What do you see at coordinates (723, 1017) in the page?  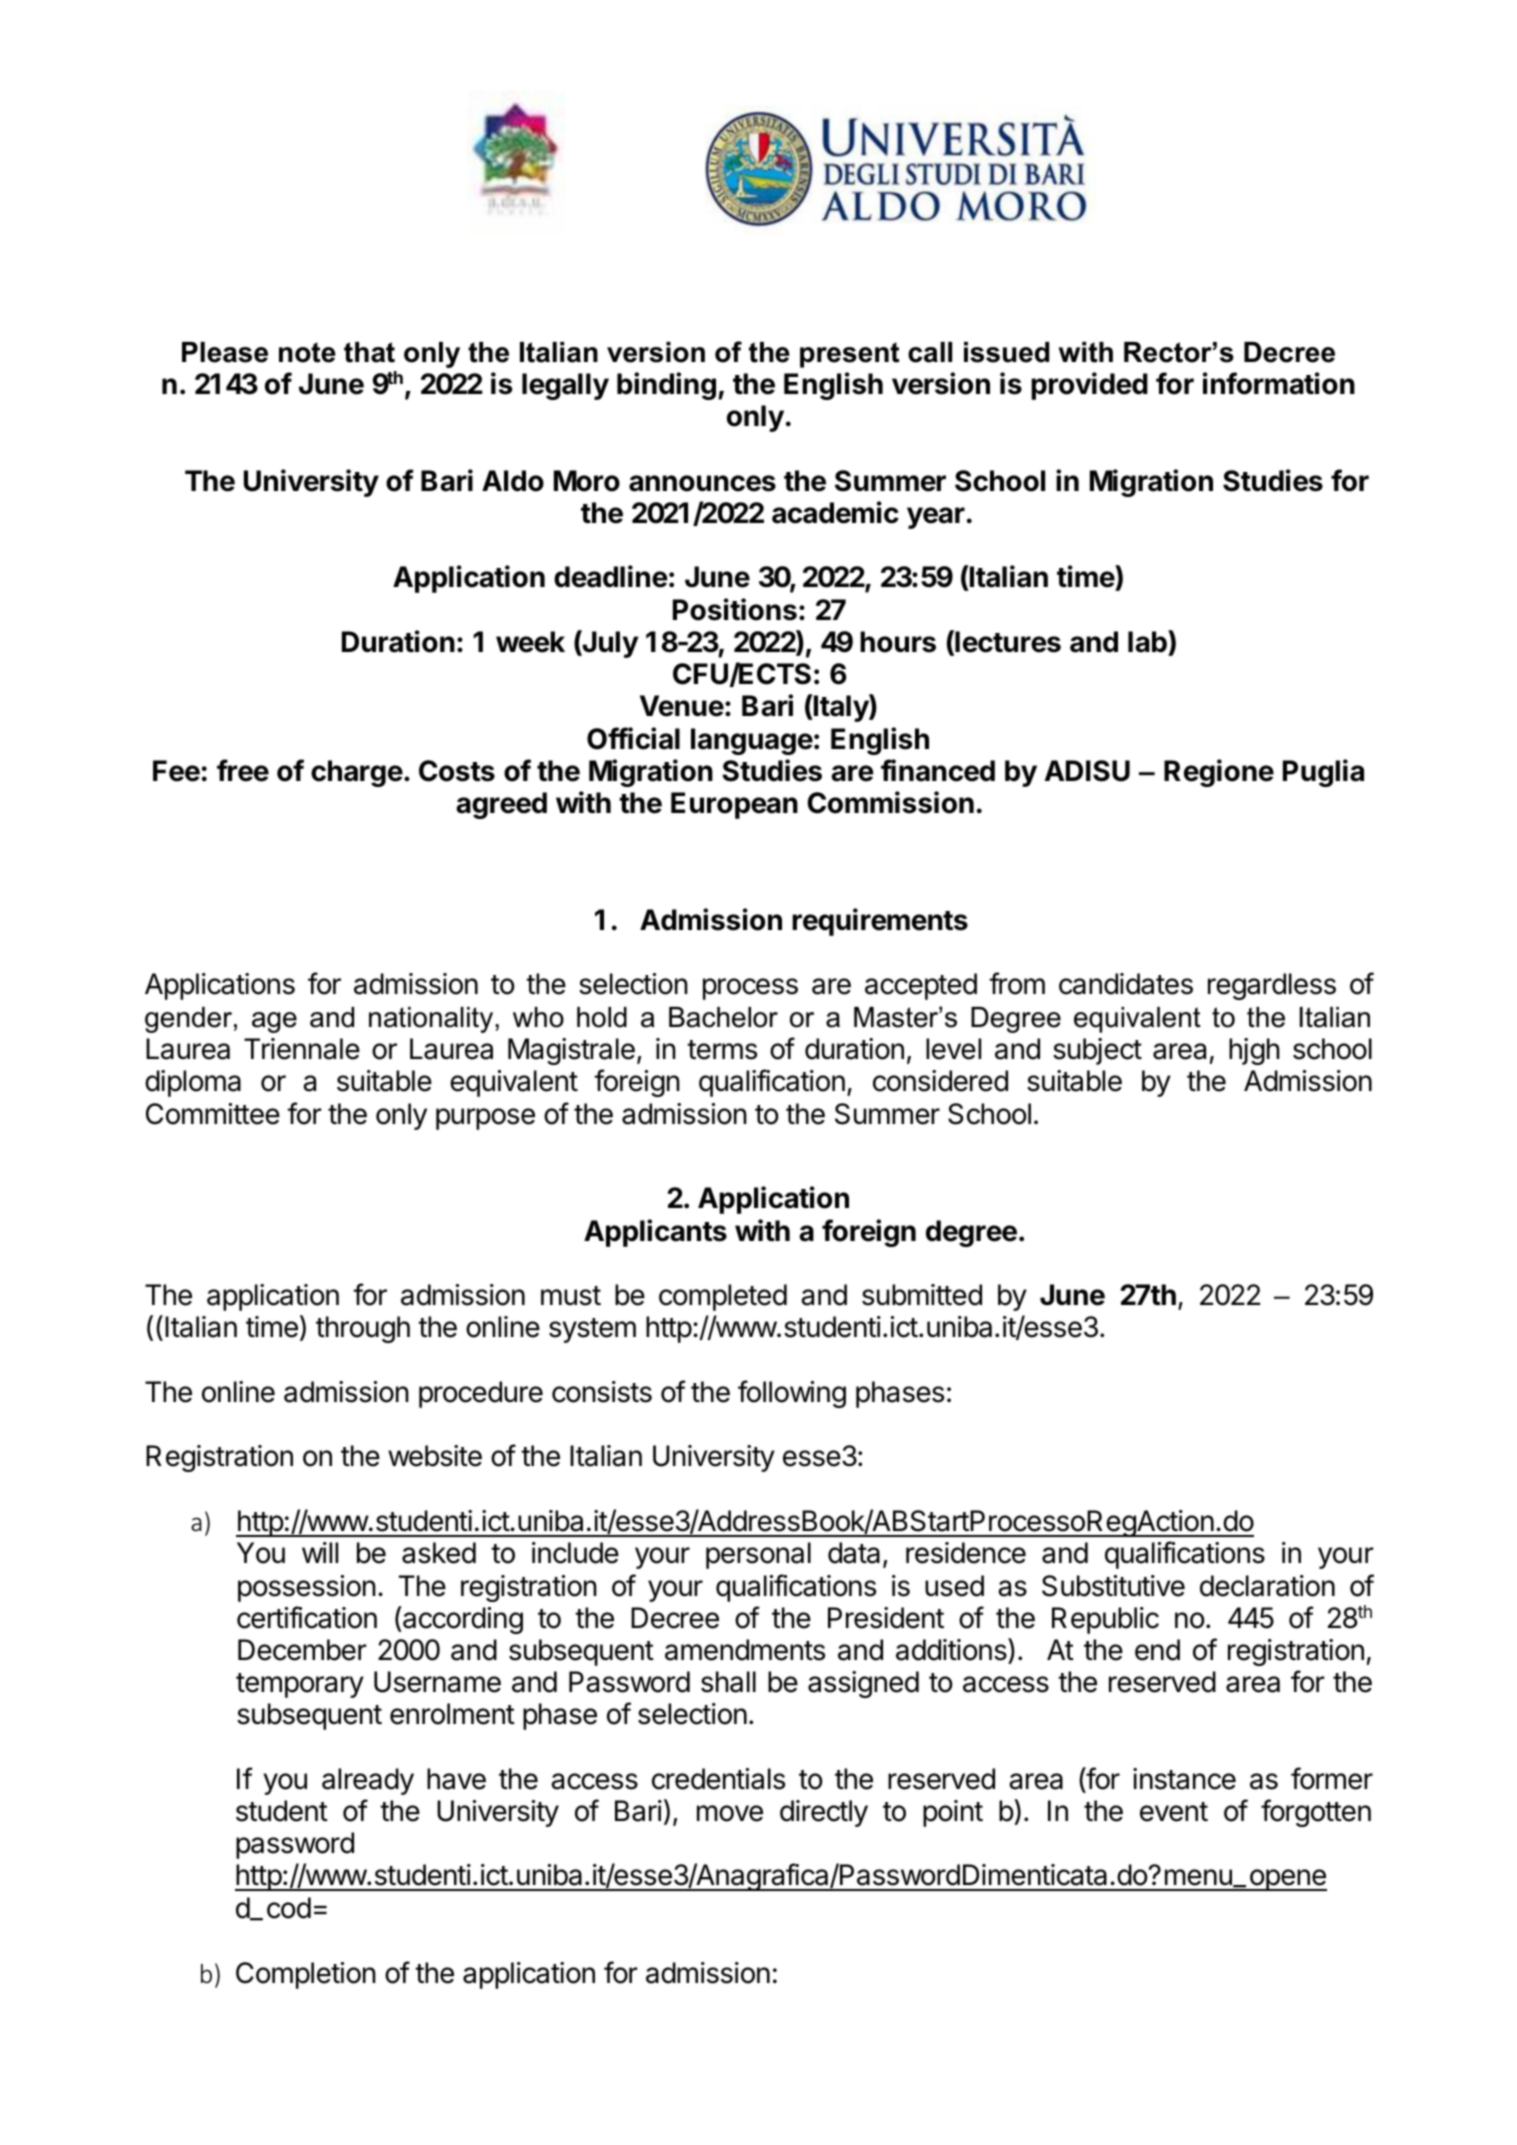 I see `Bachelor` at bounding box center [723, 1017].
